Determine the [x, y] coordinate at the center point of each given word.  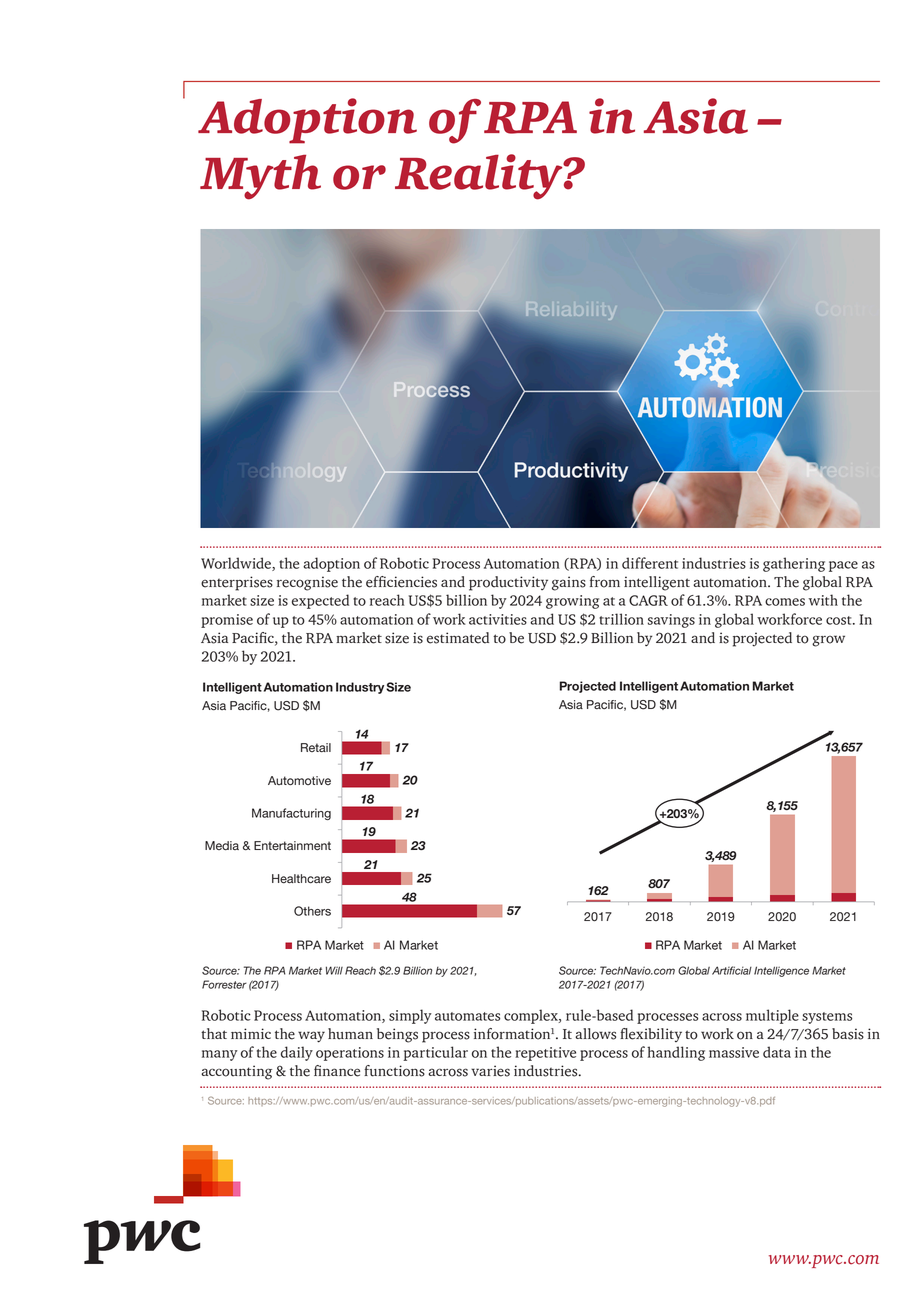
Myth [260, 177]
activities [498, 619]
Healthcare [301, 879]
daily [297, 1053]
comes [785, 602]
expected [320, 601]
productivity [508, 583]
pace [843, 566]
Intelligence [781, 971]
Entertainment [292, 846]
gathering [794, 564]
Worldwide [237, 564]
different [650, 563]
